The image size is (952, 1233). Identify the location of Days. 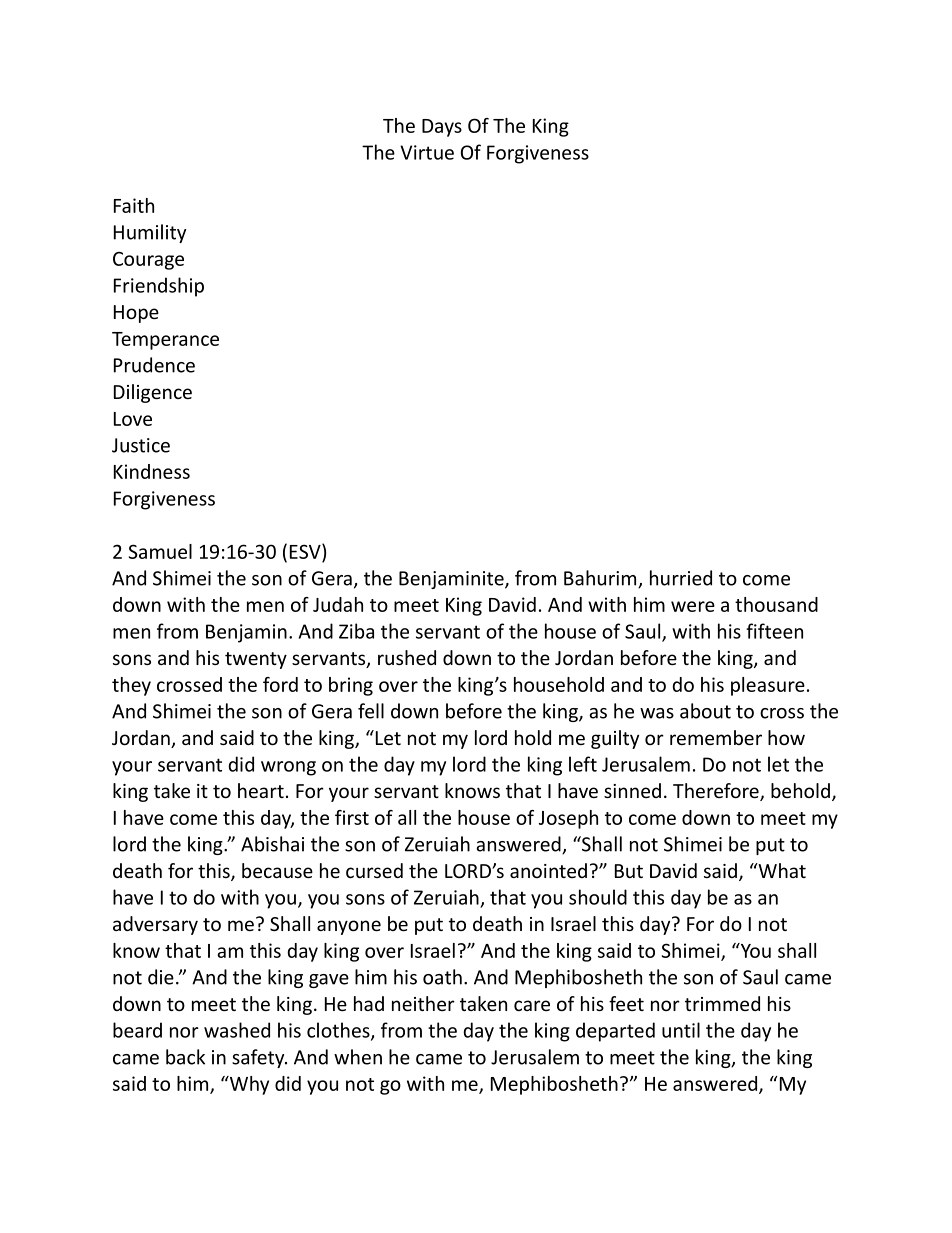
(442, 128).
